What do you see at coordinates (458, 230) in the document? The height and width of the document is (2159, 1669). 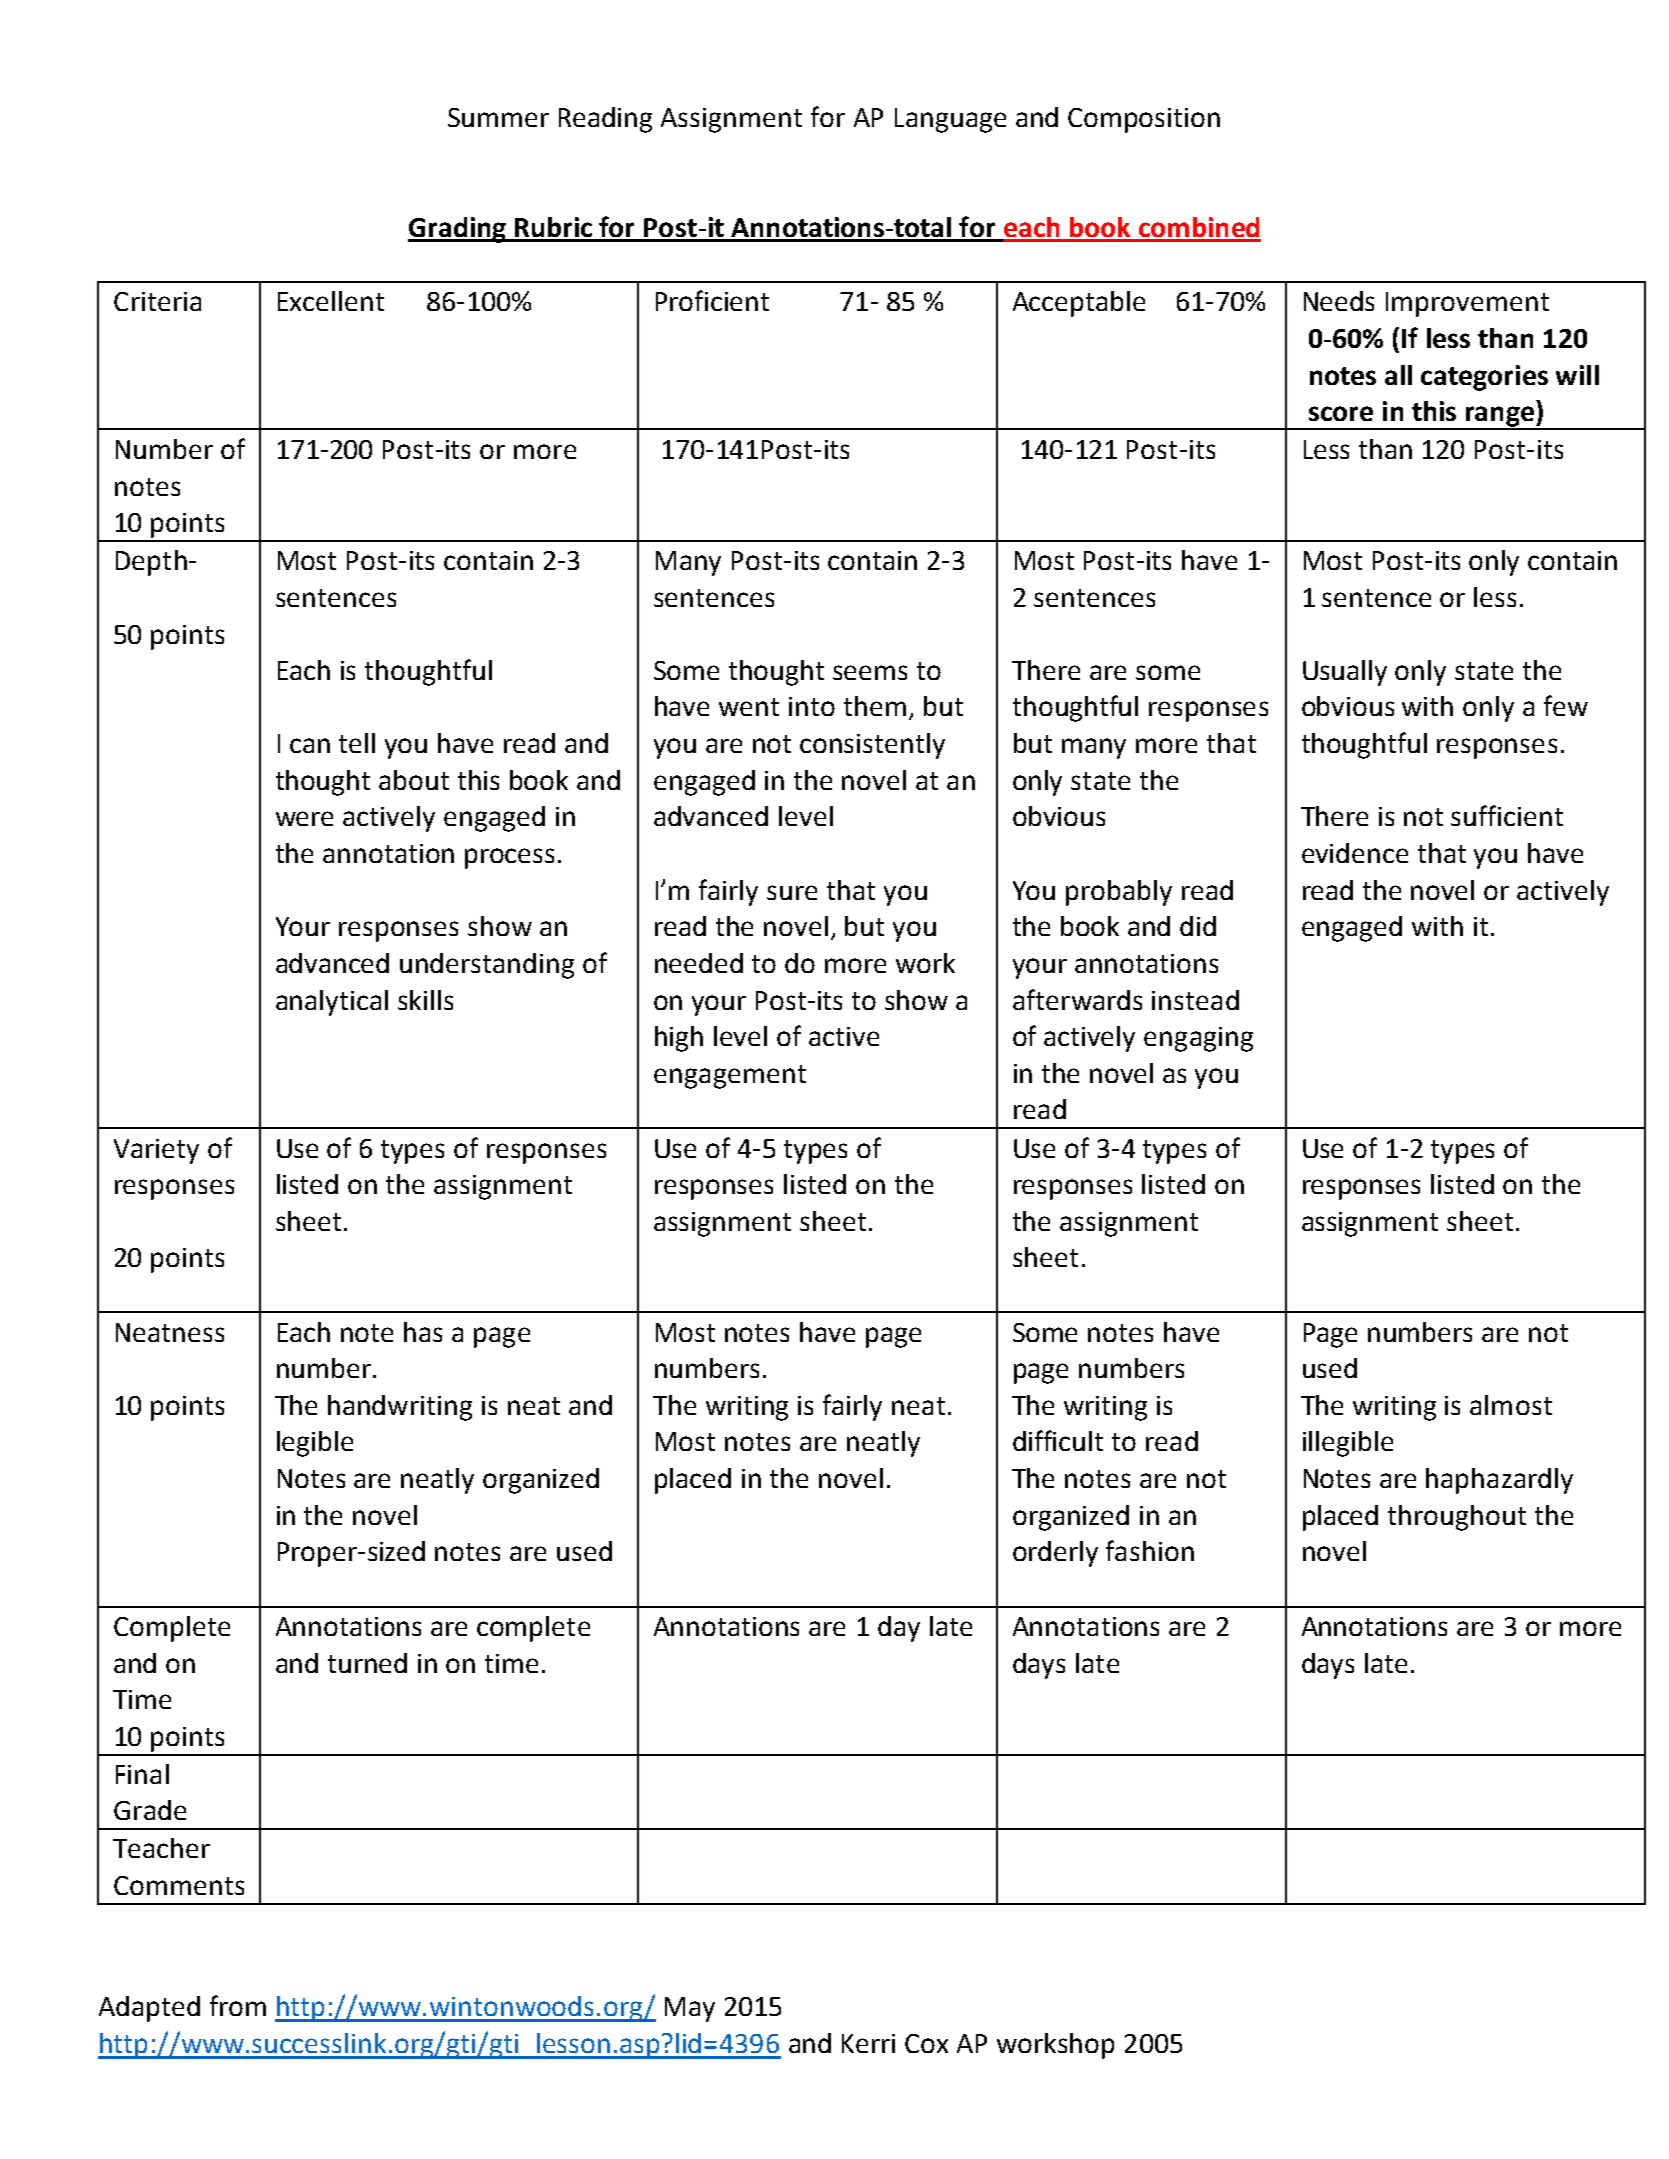 I see `Grading` at bounding box center [458, 230].
